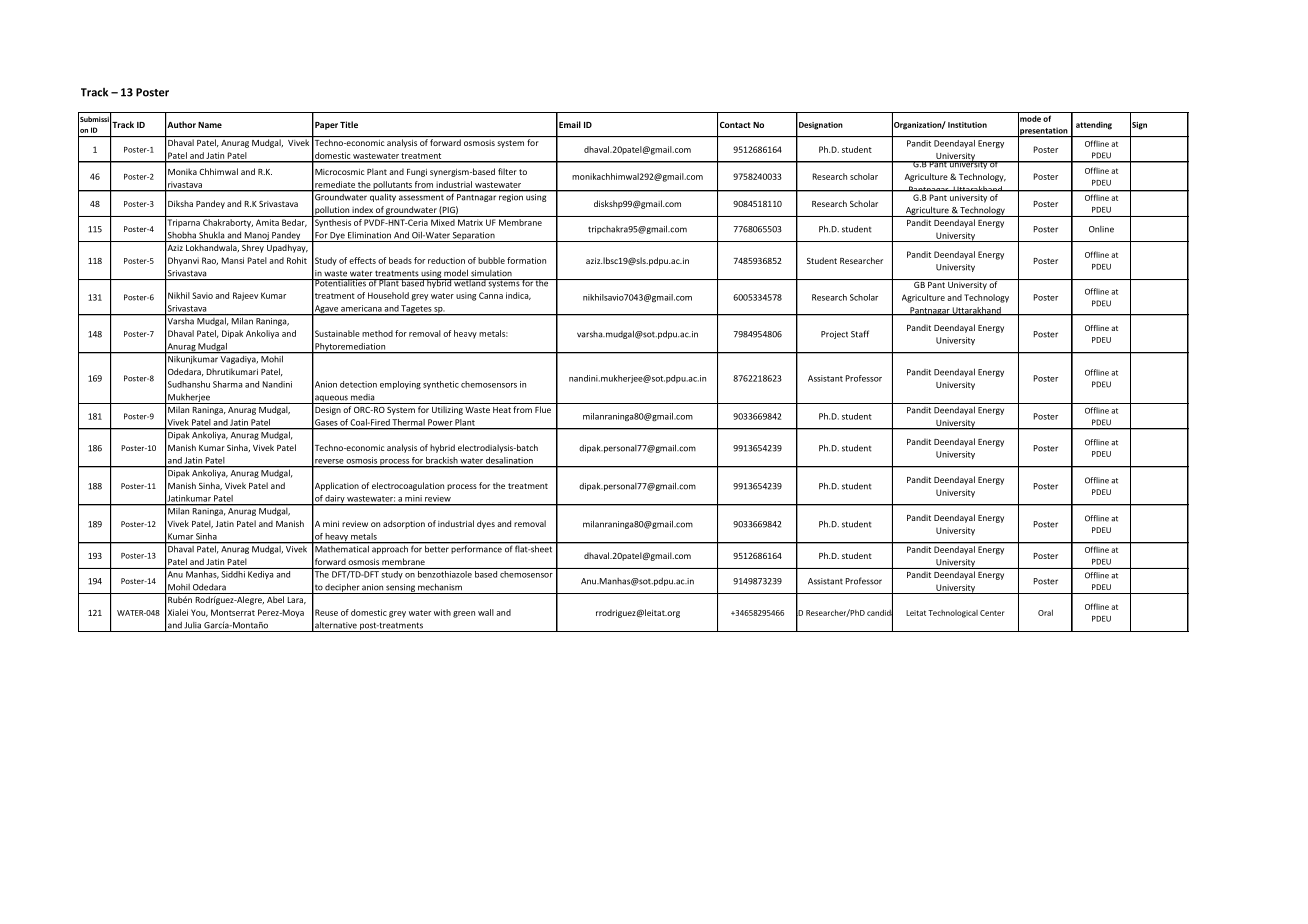 This screenshot has width=1308, height=924. I want to click on Institution, so click(967, 125).
